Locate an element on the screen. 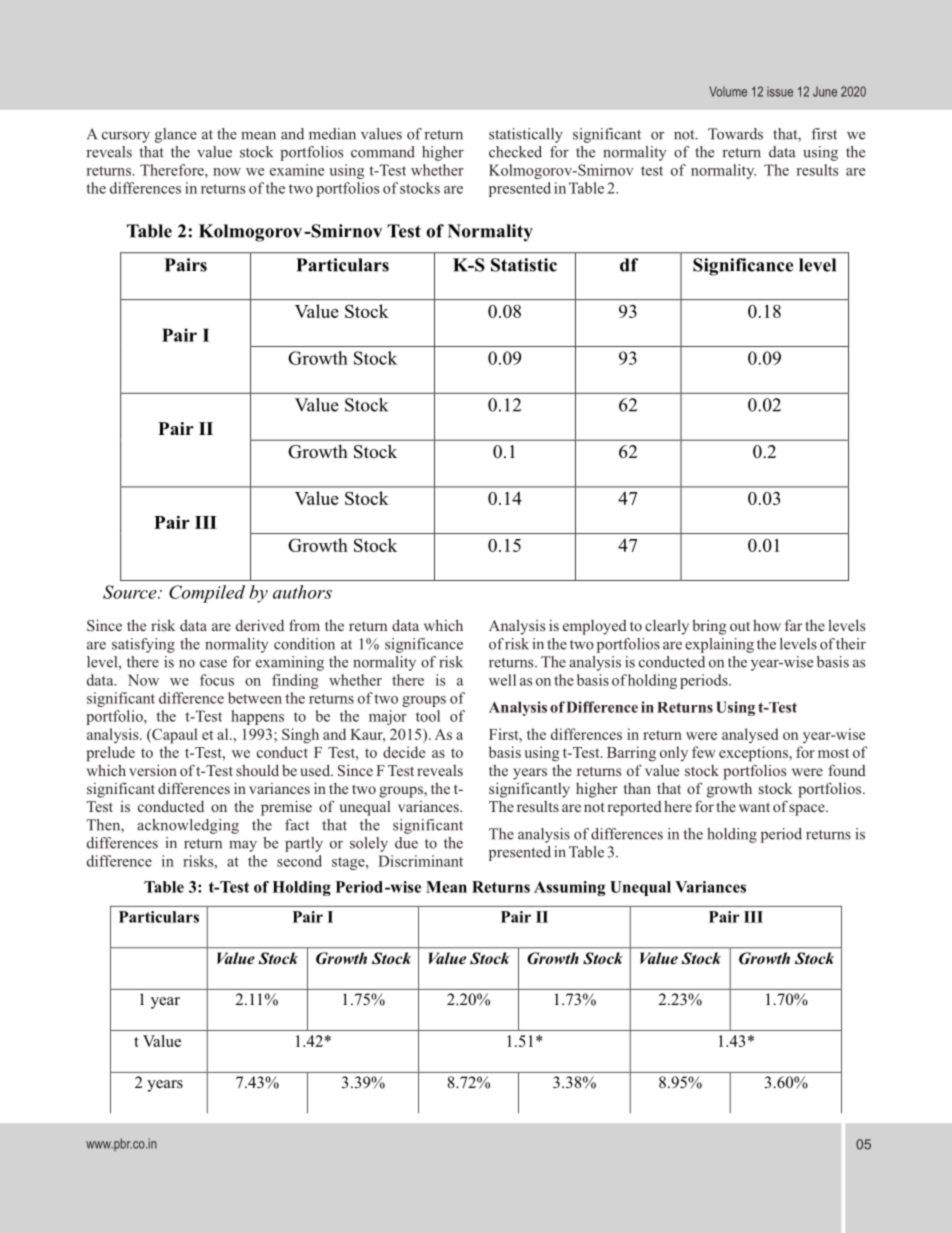  checked is located at coordinates (515, 152).
